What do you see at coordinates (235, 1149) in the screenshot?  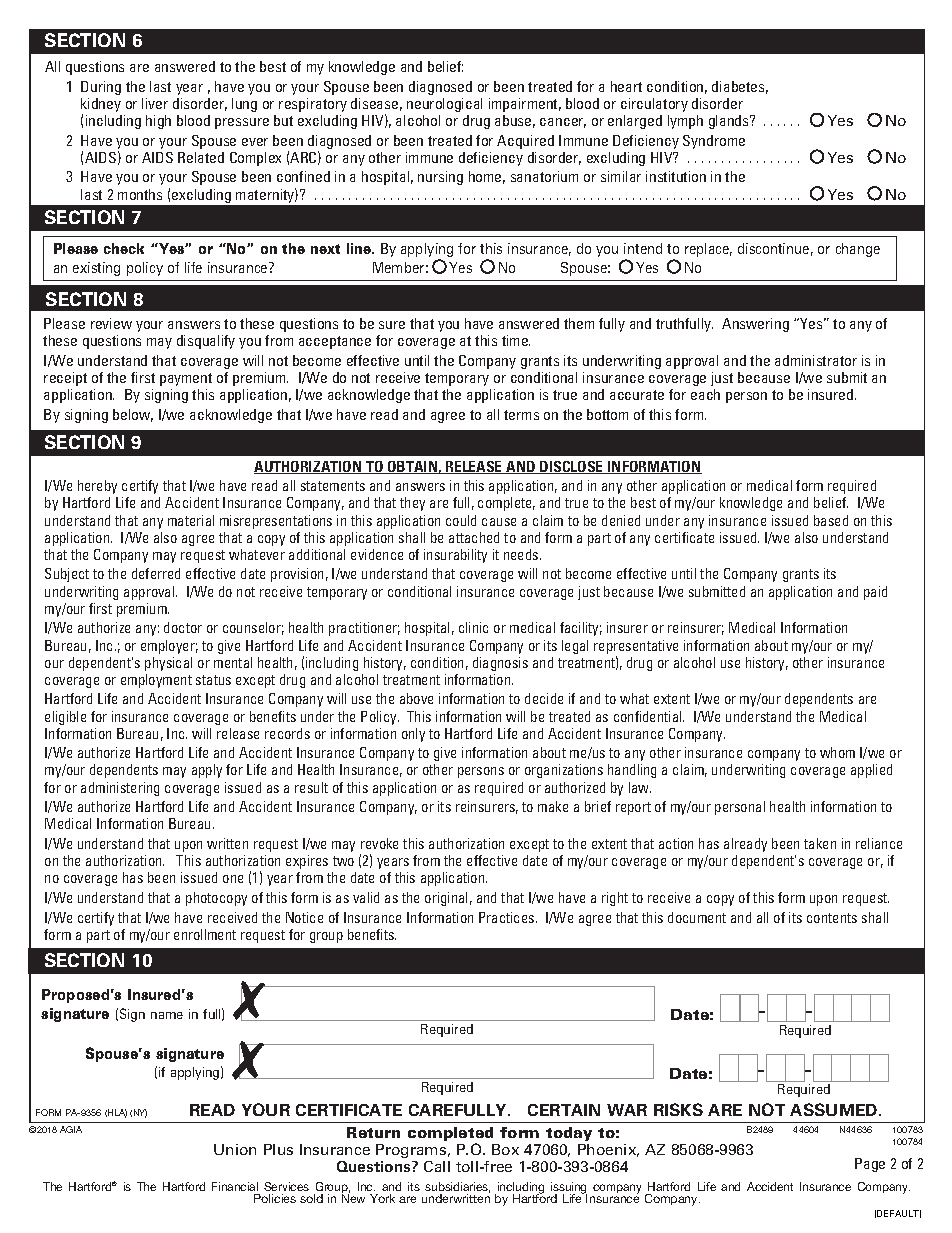 I see `Union` at bounding box center [235, 1149].
